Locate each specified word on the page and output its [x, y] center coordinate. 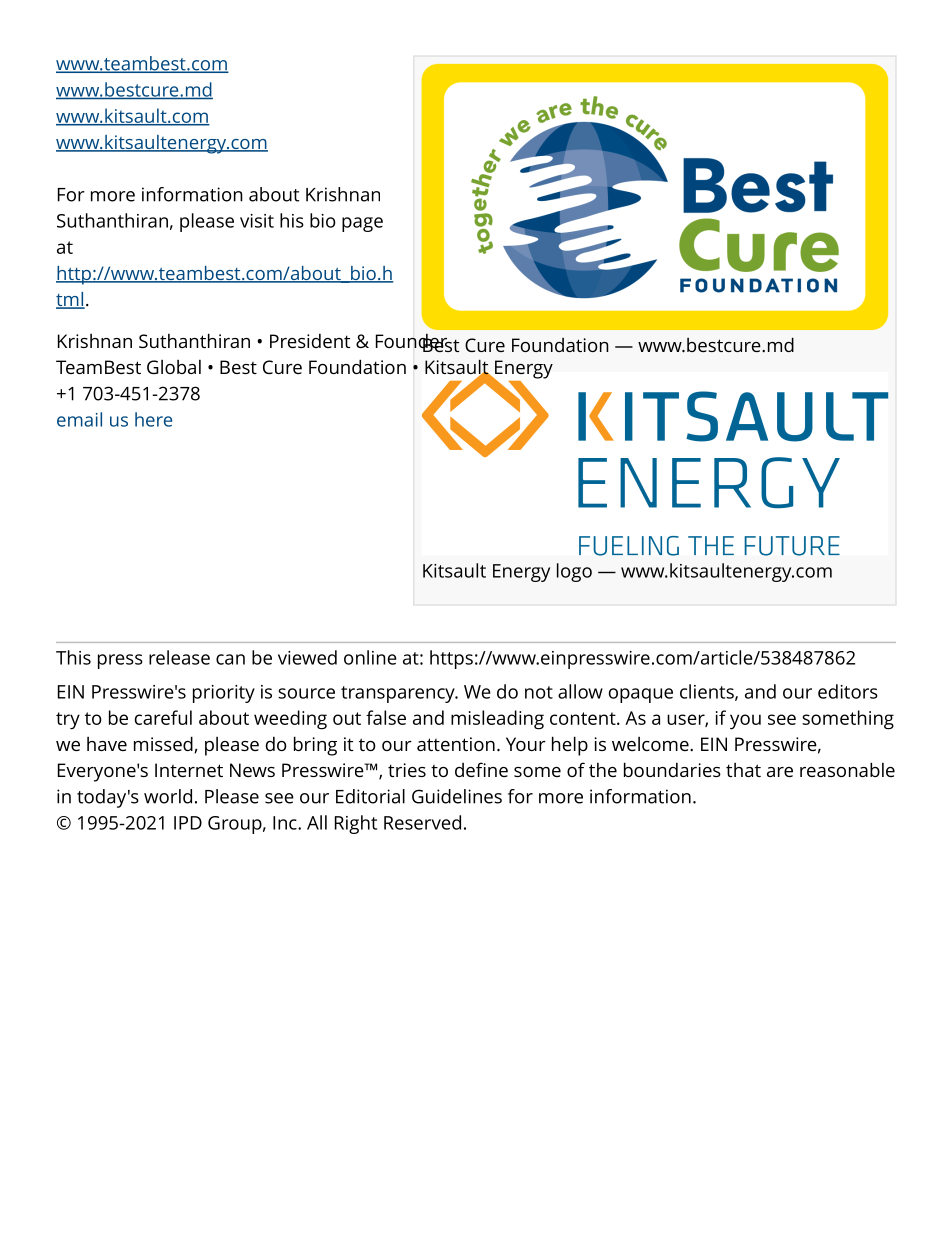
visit [257, 221]
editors [848, 691]
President [310, 341]
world [168, 796]
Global [174, 367]
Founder [412, 342]
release [179, 657]
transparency [399, 694]
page [362, 224]
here [153, 419]
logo [574, 572]
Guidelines [457, 796]
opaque [641, 695]
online [370, 657]
